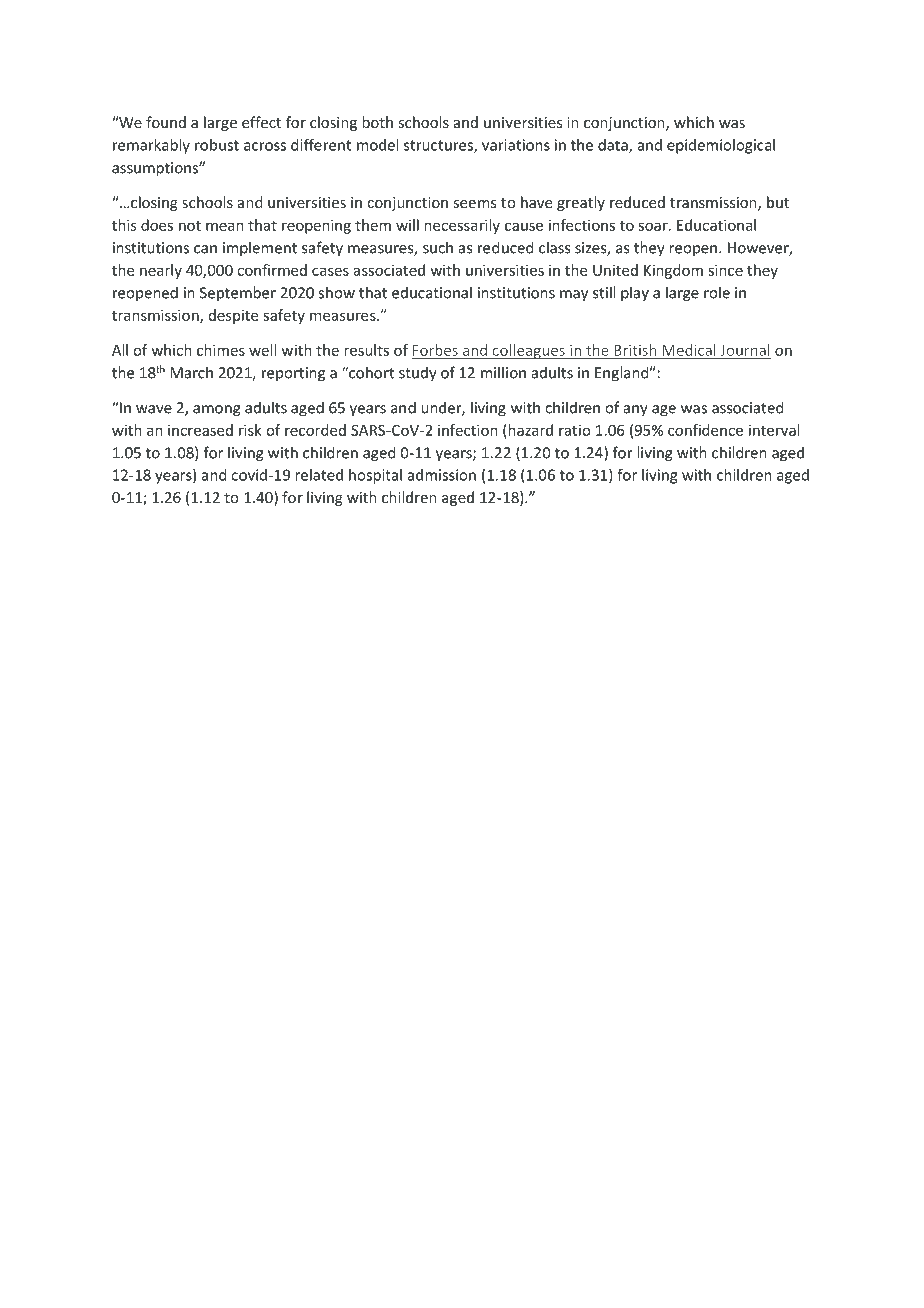  Describe the element at coordinates (441, 475) in the screenshot. I see `admission` at that location.
